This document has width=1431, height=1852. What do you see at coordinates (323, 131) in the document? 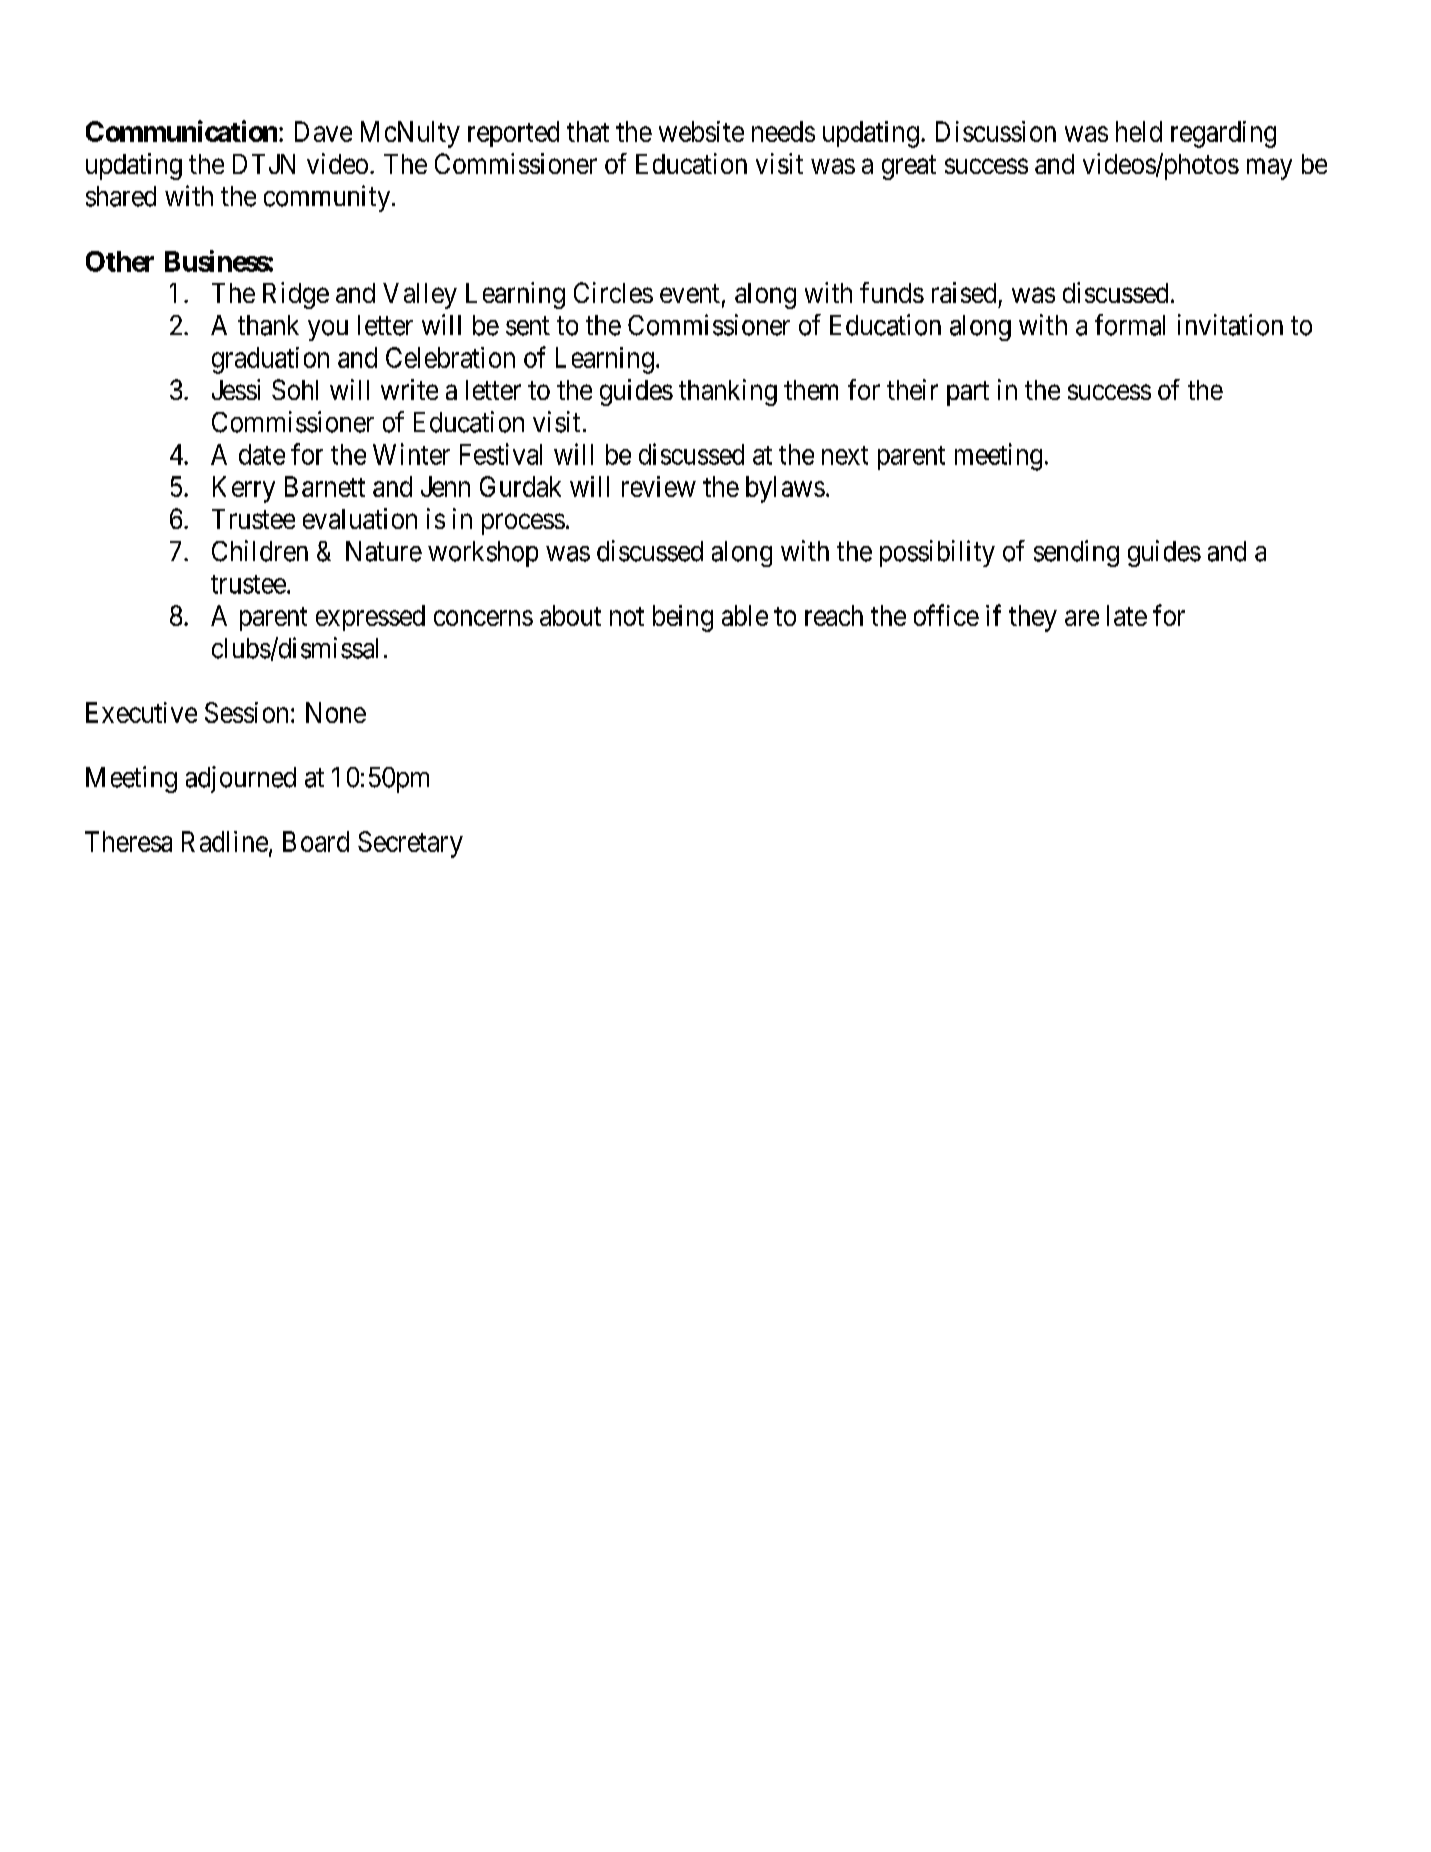
I see `Dave` at bounding box center [323, 131].
